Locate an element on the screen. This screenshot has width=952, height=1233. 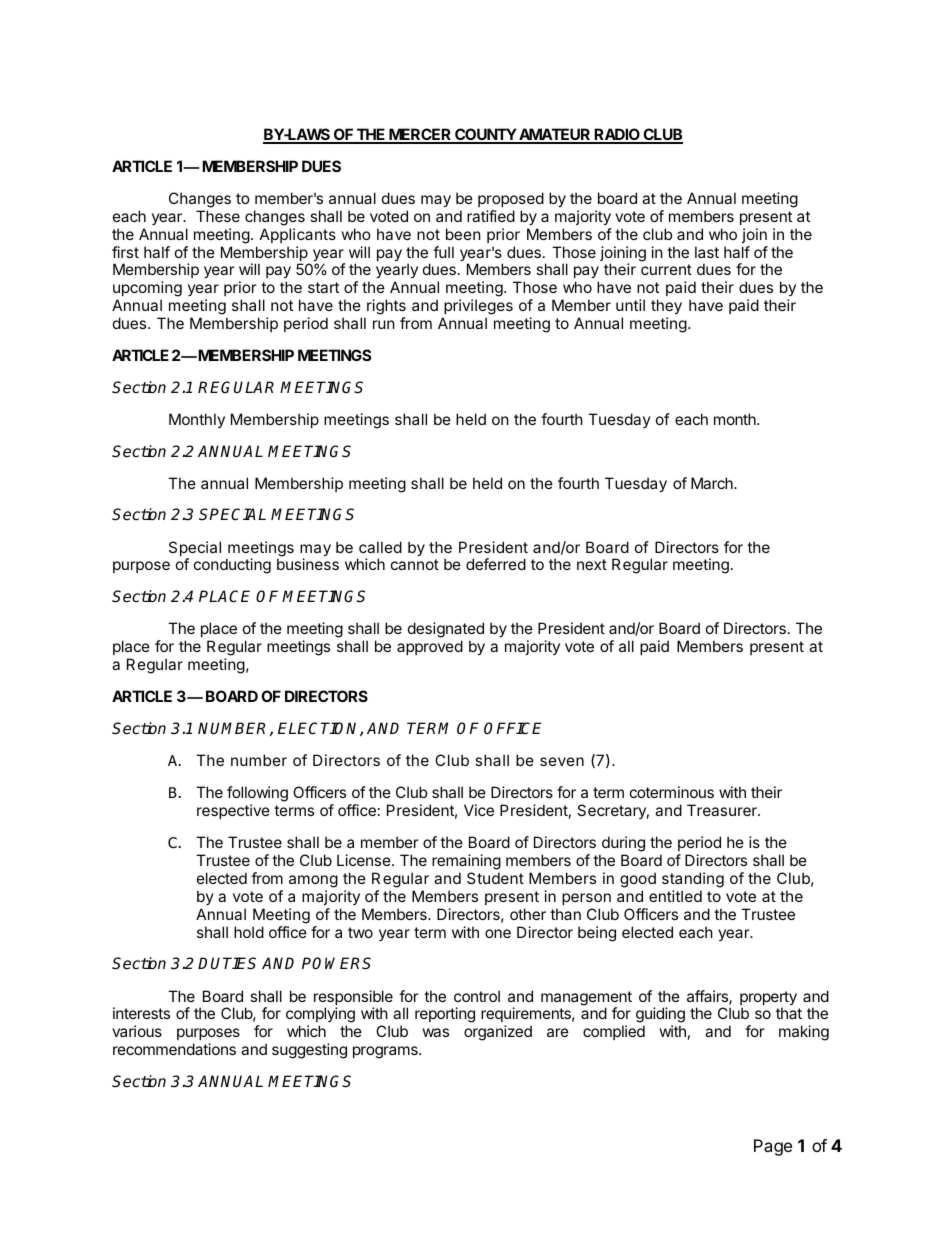
standing is located at coordinates (693, 880).
